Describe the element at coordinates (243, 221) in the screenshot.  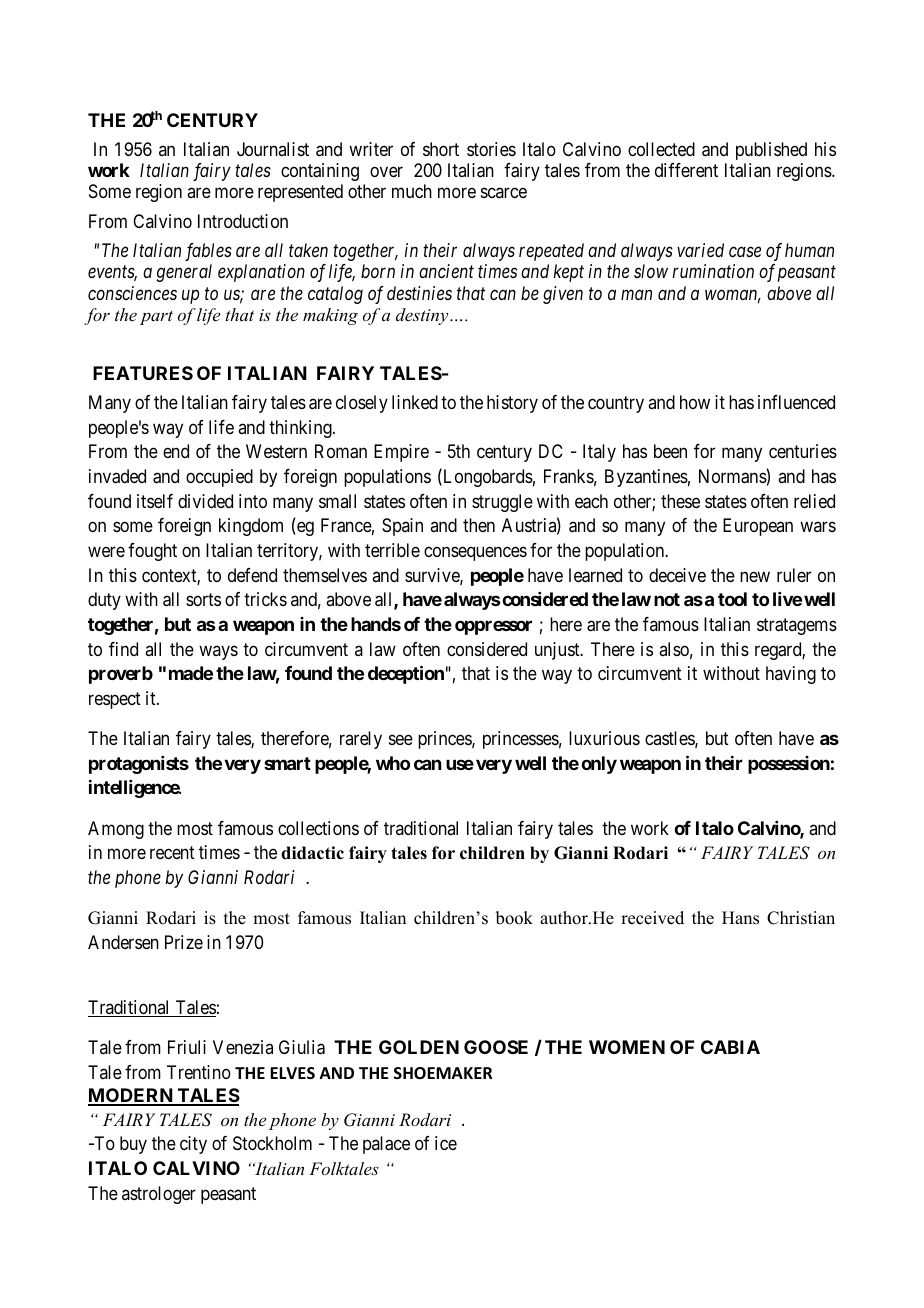
I see `Introduction` at that location.
